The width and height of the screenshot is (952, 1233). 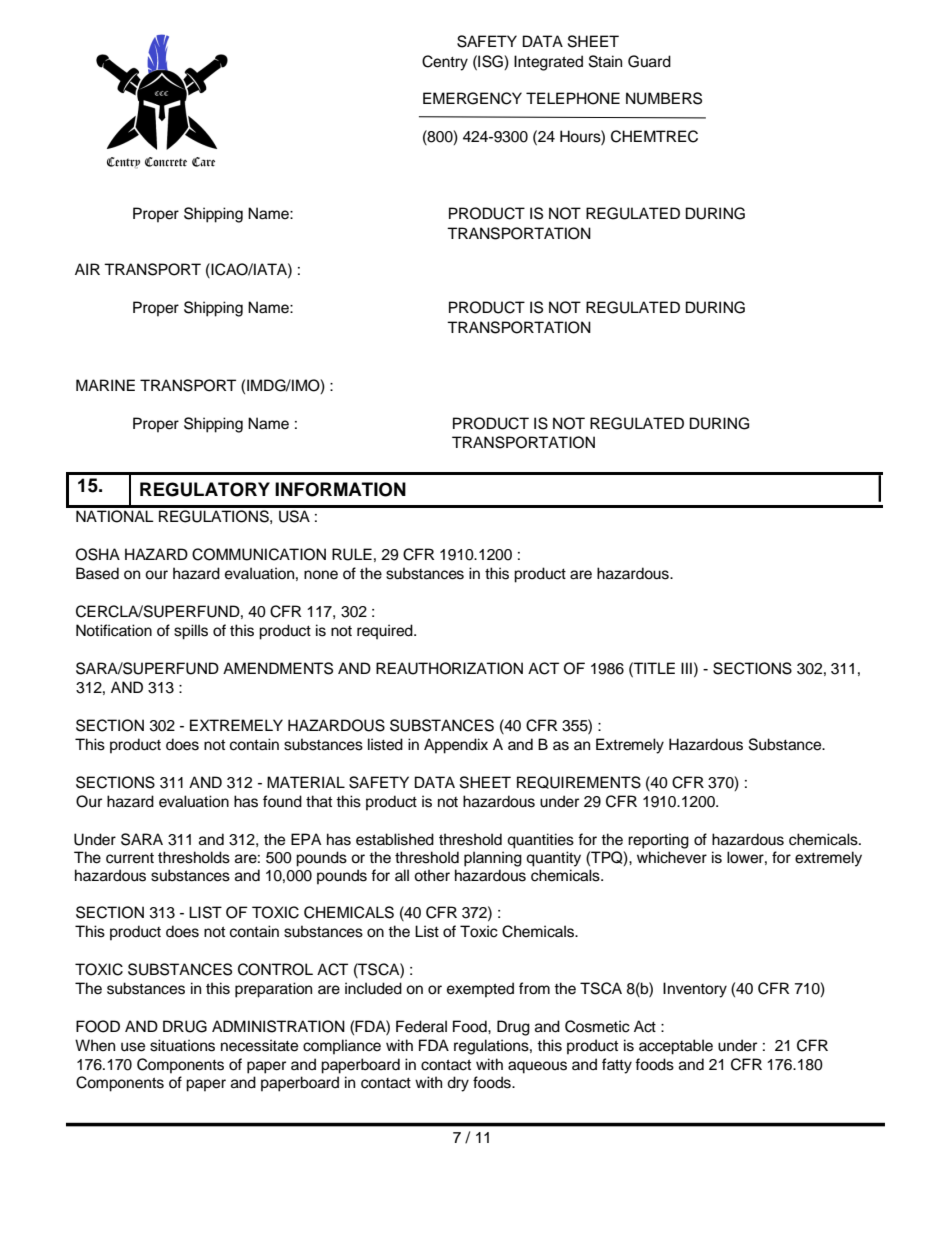 What do you see at coordinates (686, 668) in the screenshot?
I see `III` at bounding box center [686, 668].
